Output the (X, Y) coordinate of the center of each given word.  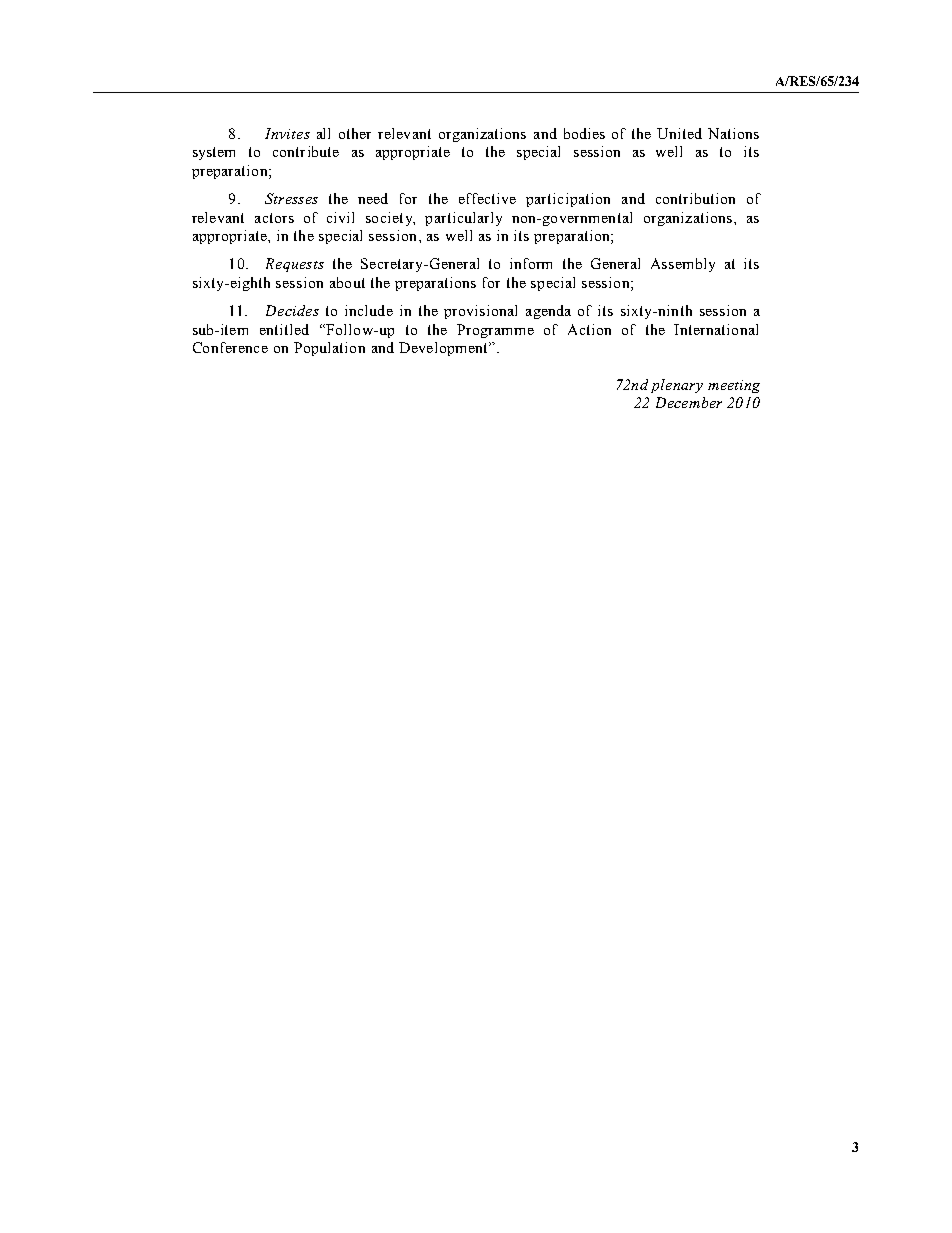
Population (329, 349)
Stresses (291, 198)
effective (487, 198)
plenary (677, 386)
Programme (495, 331)
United (679, 133)
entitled (284, 329)
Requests (295, 265)
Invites (287, 133)
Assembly (683, 265)
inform (531, 263)
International (716, 329)
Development (444, 349)
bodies (584, 133)
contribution (695, 198)
